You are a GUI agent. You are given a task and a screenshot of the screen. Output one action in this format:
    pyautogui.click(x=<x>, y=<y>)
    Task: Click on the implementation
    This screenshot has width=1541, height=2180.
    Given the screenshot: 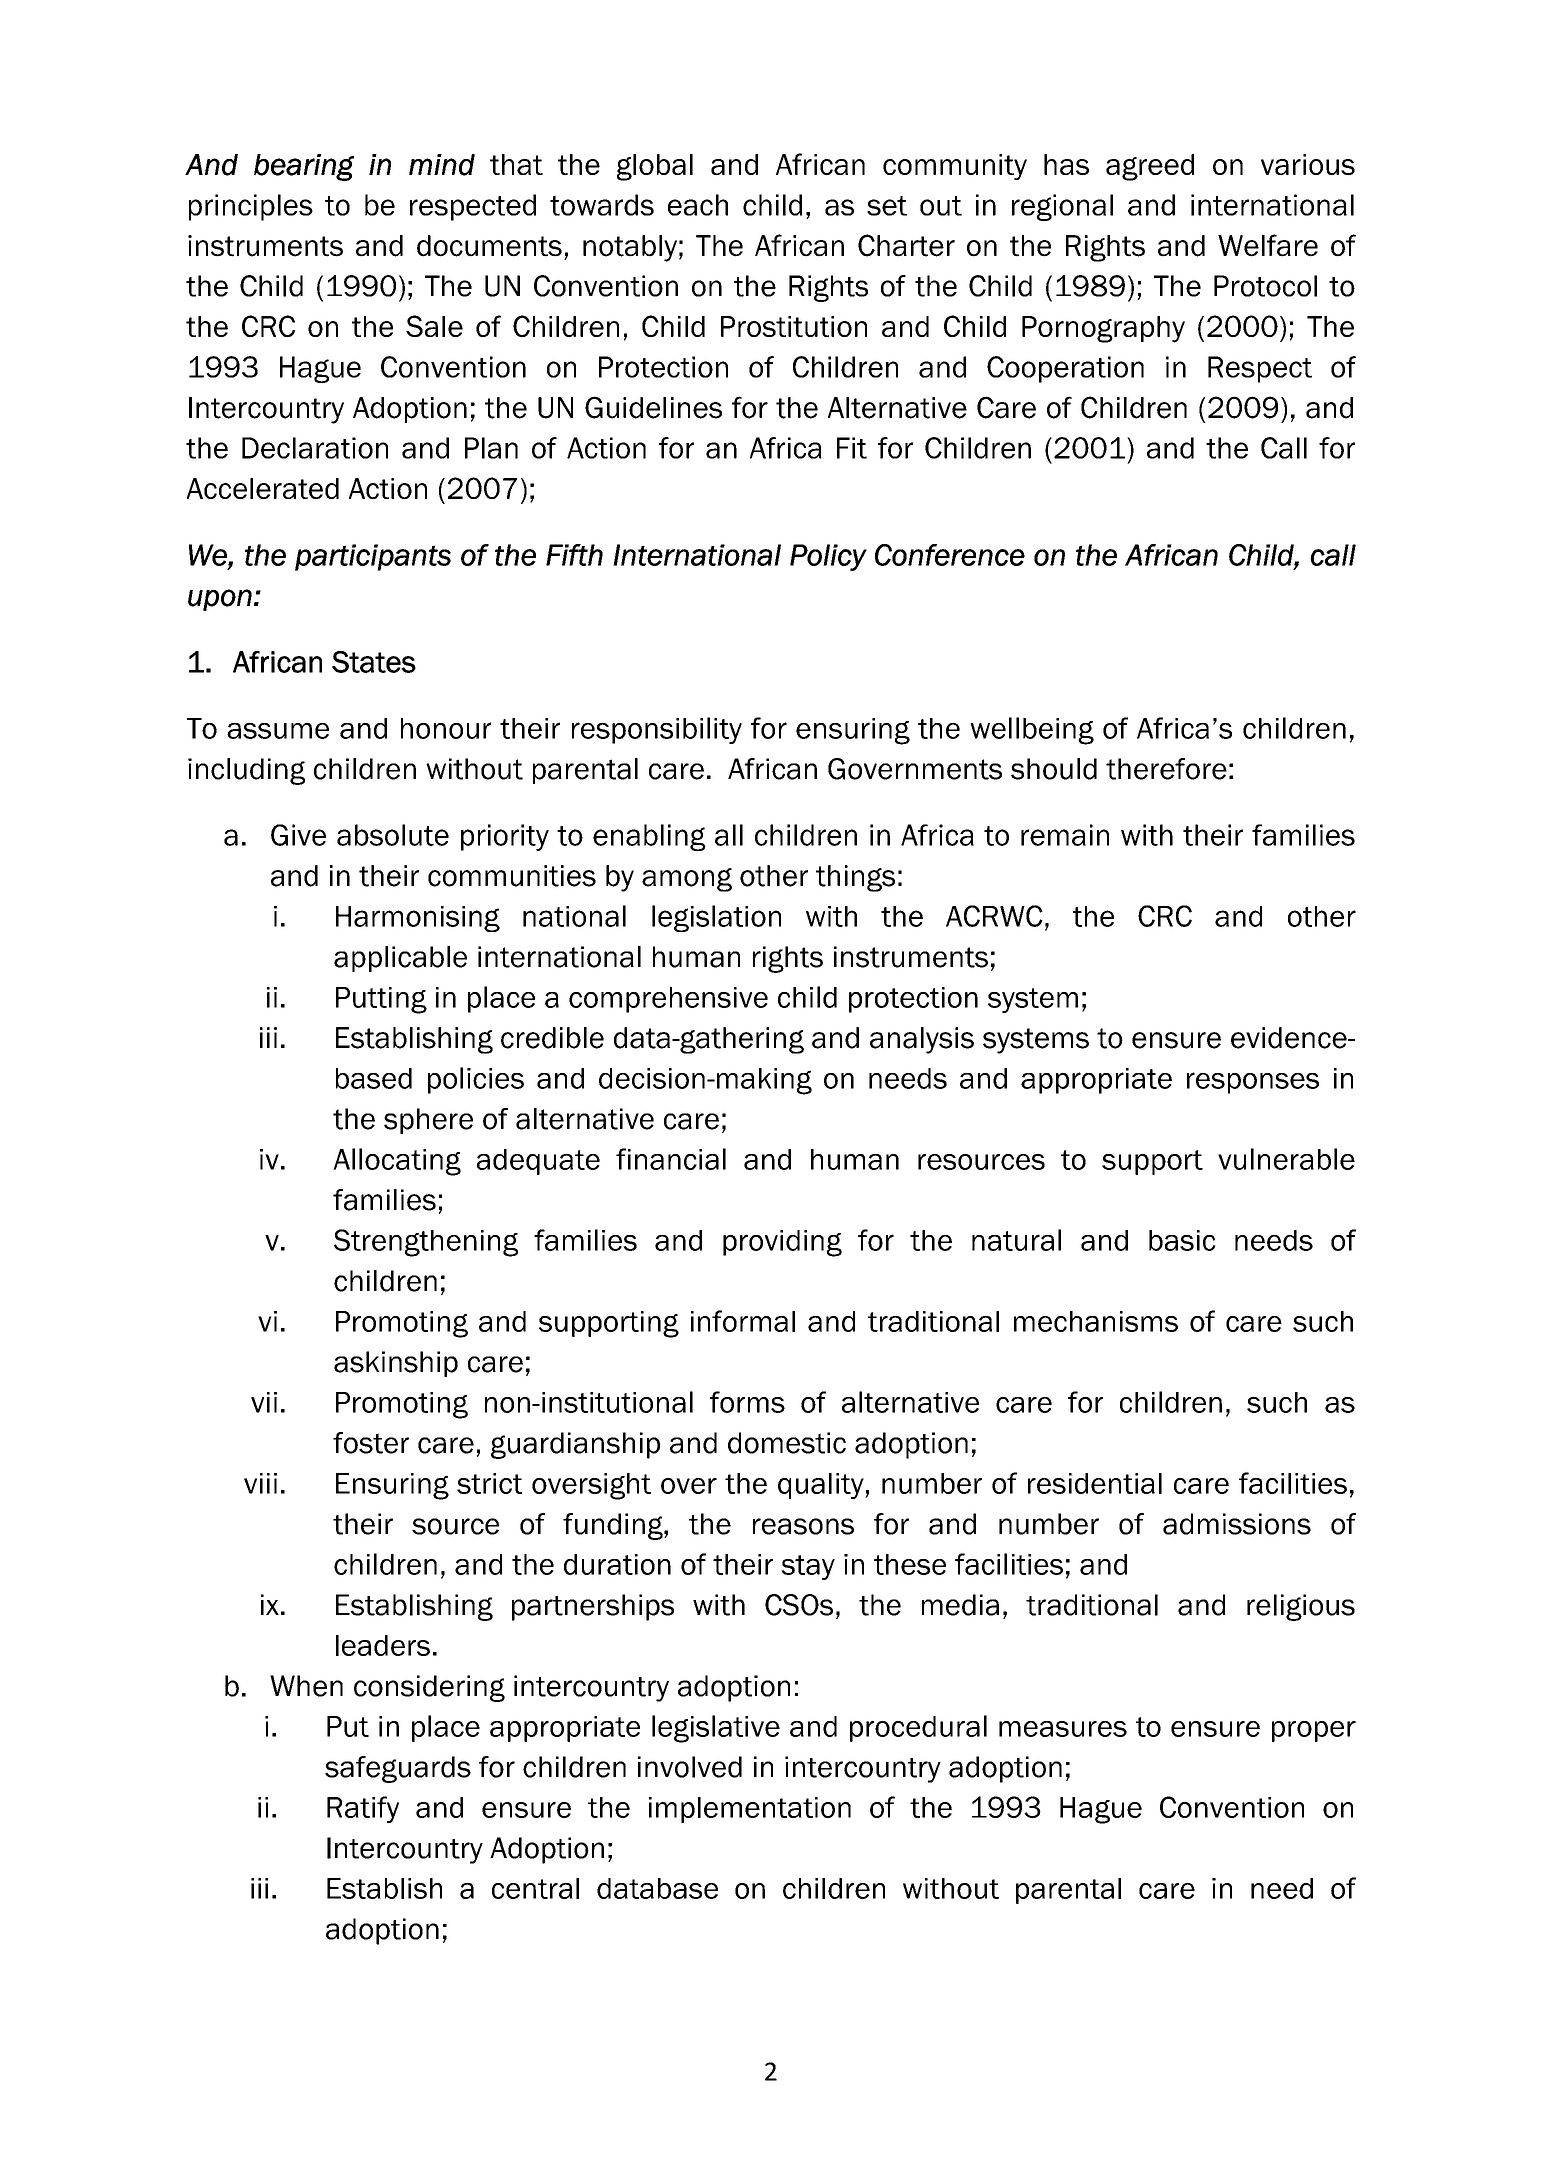 What is the action you would take?
    pyautogui.click(x=750, y=1810)
